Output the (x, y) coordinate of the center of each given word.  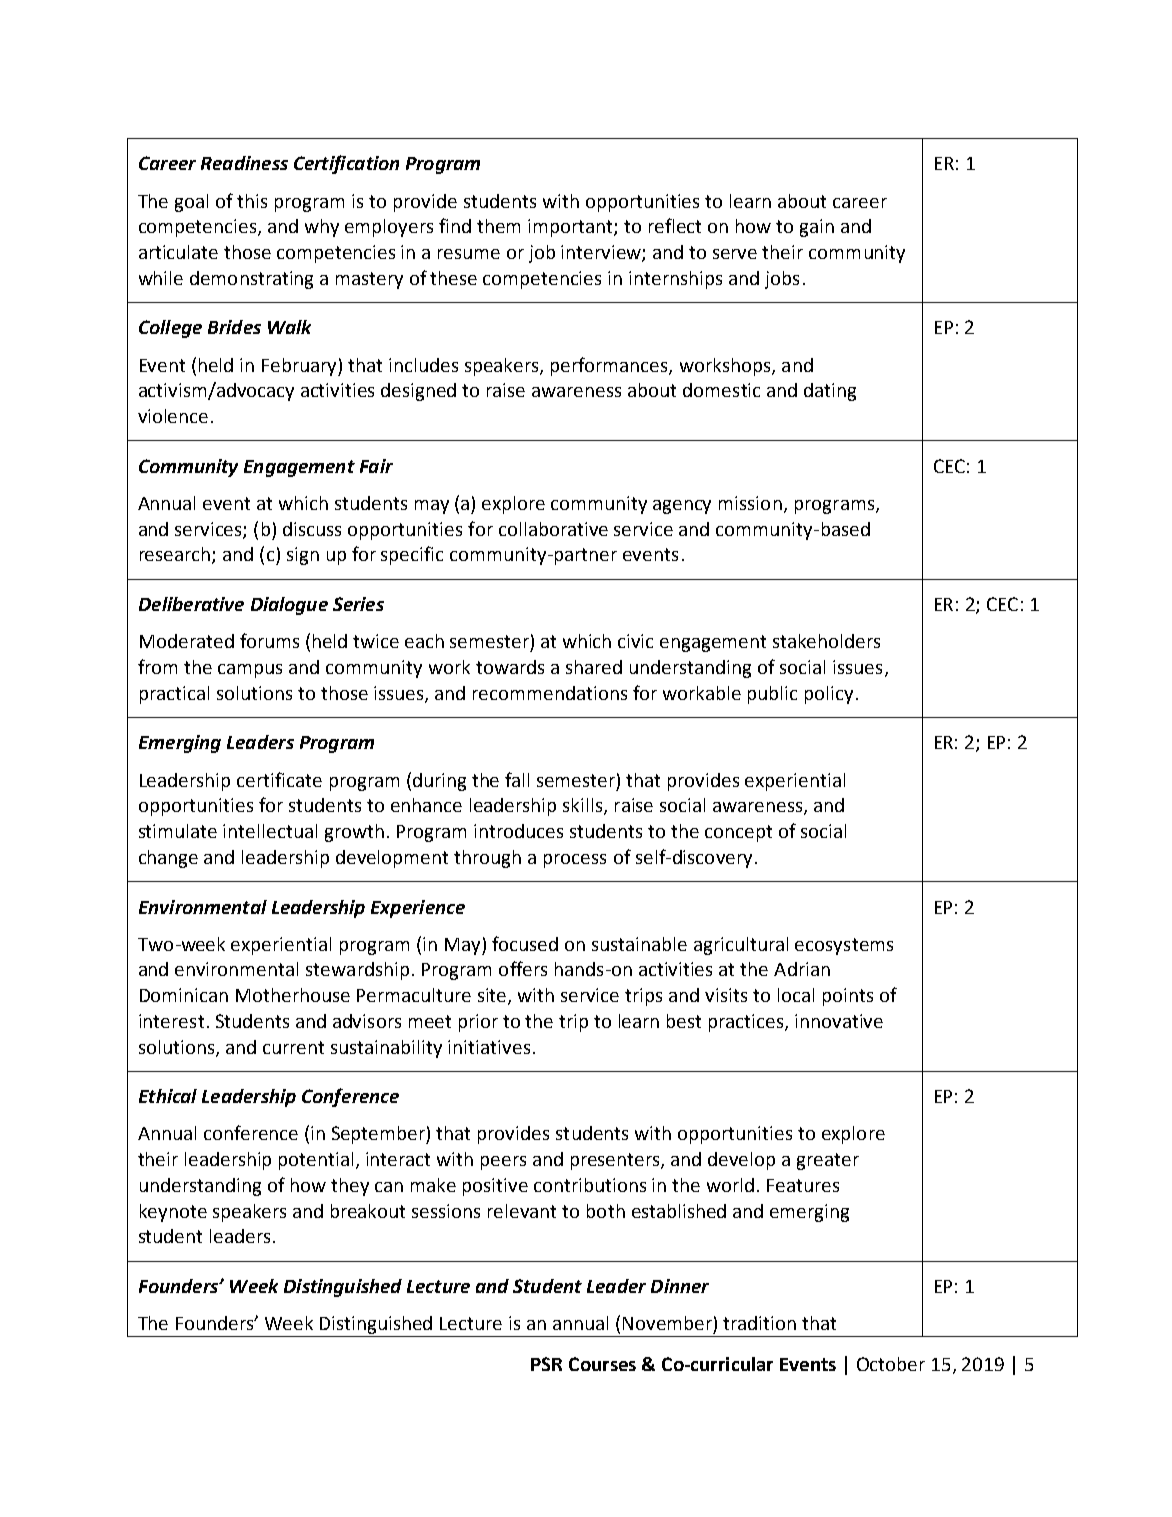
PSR (546, 1364)
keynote (173, 1213)
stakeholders (826, 641)
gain (817, 228)
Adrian (802, 969)
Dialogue (289, 606)
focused (525, 943)
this (252, 201)
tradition (759, 1323)
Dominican (184, 995)
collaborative (553, 529)
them (498, 226)
